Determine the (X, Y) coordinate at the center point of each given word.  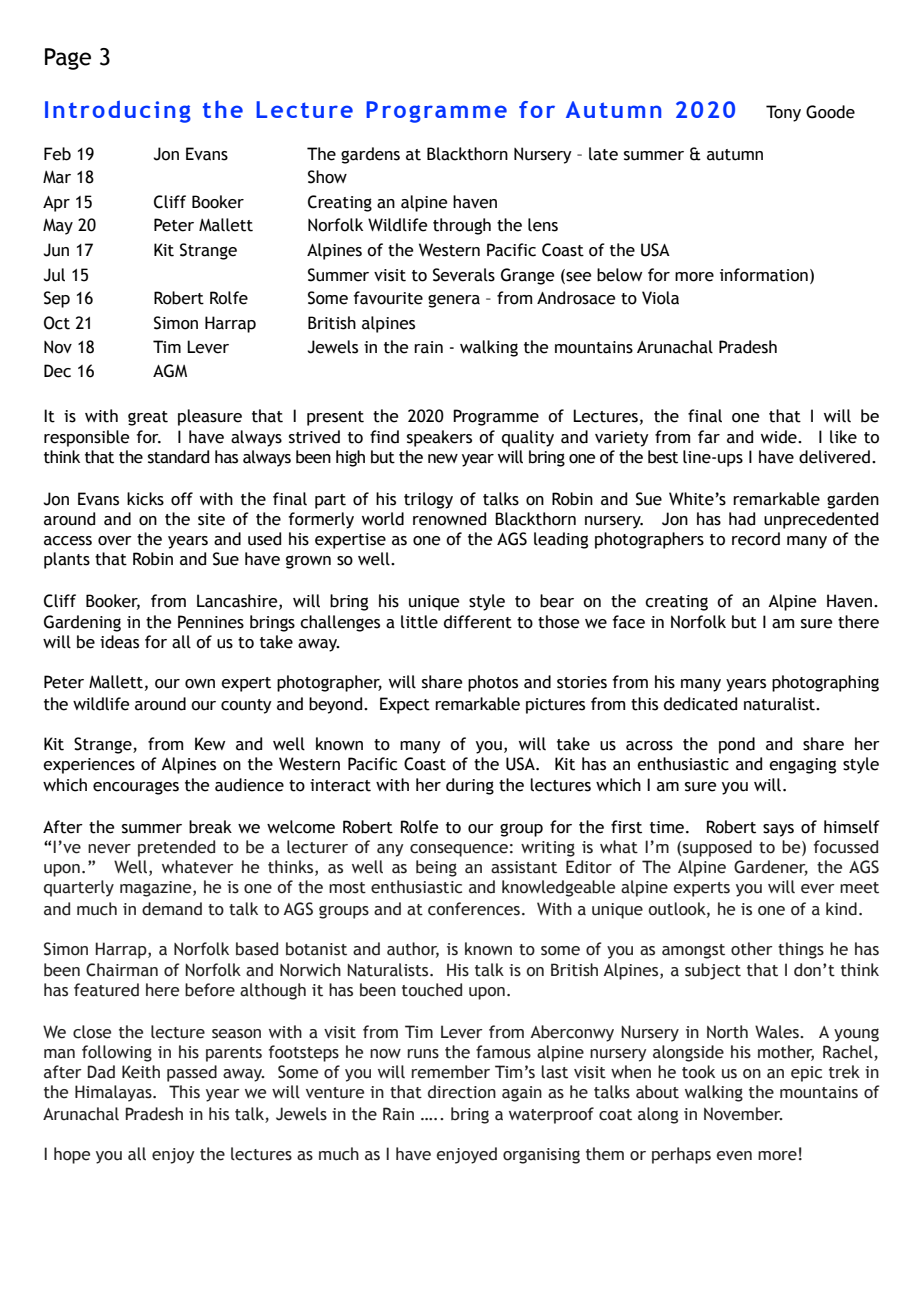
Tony (783, 113)
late (603, 154)
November (743, 1114)
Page (68, 59)
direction (462, 1092)
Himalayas (114, 1093)
